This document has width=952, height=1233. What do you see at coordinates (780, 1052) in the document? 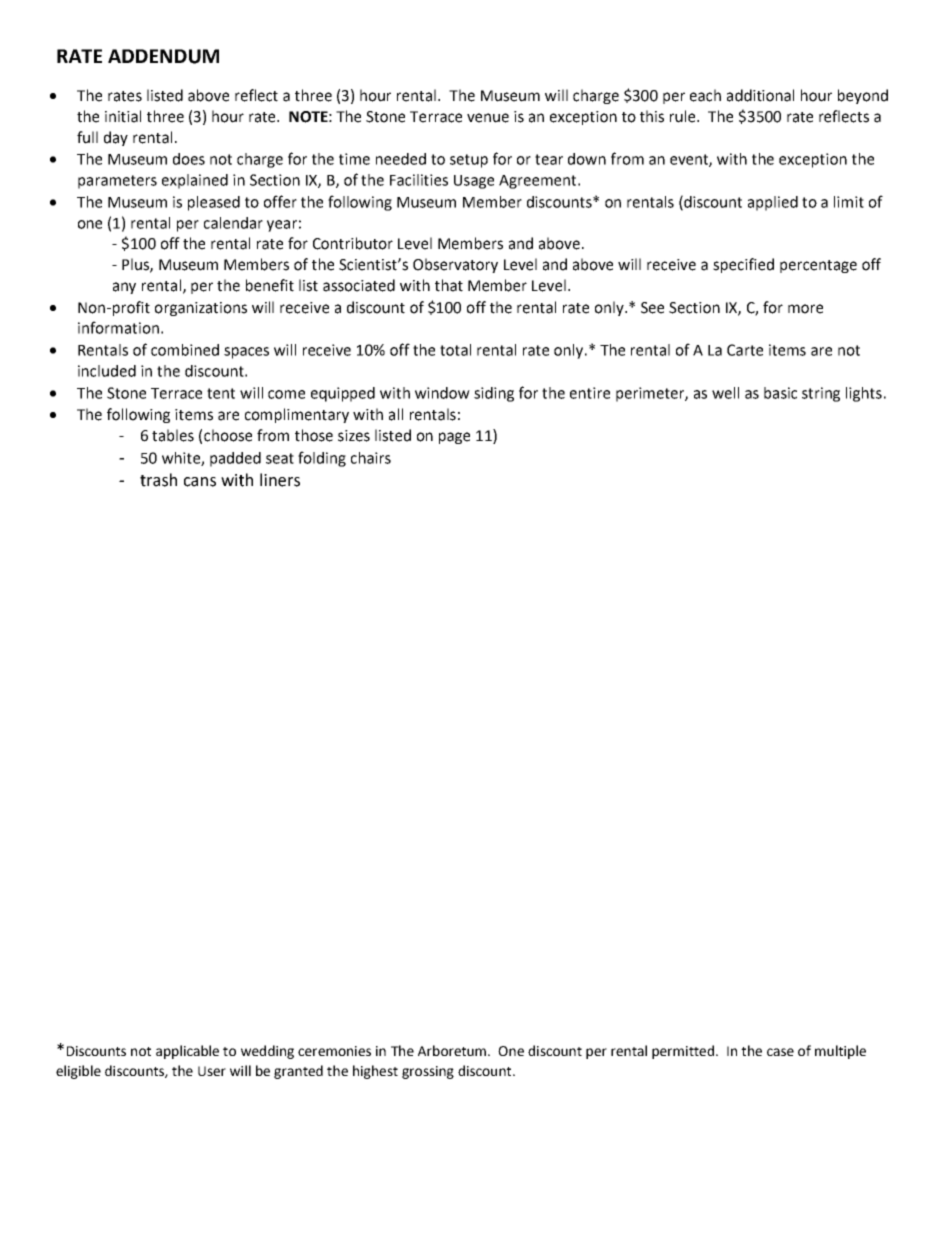
I see `case` at bounding box center [780, 1052].
